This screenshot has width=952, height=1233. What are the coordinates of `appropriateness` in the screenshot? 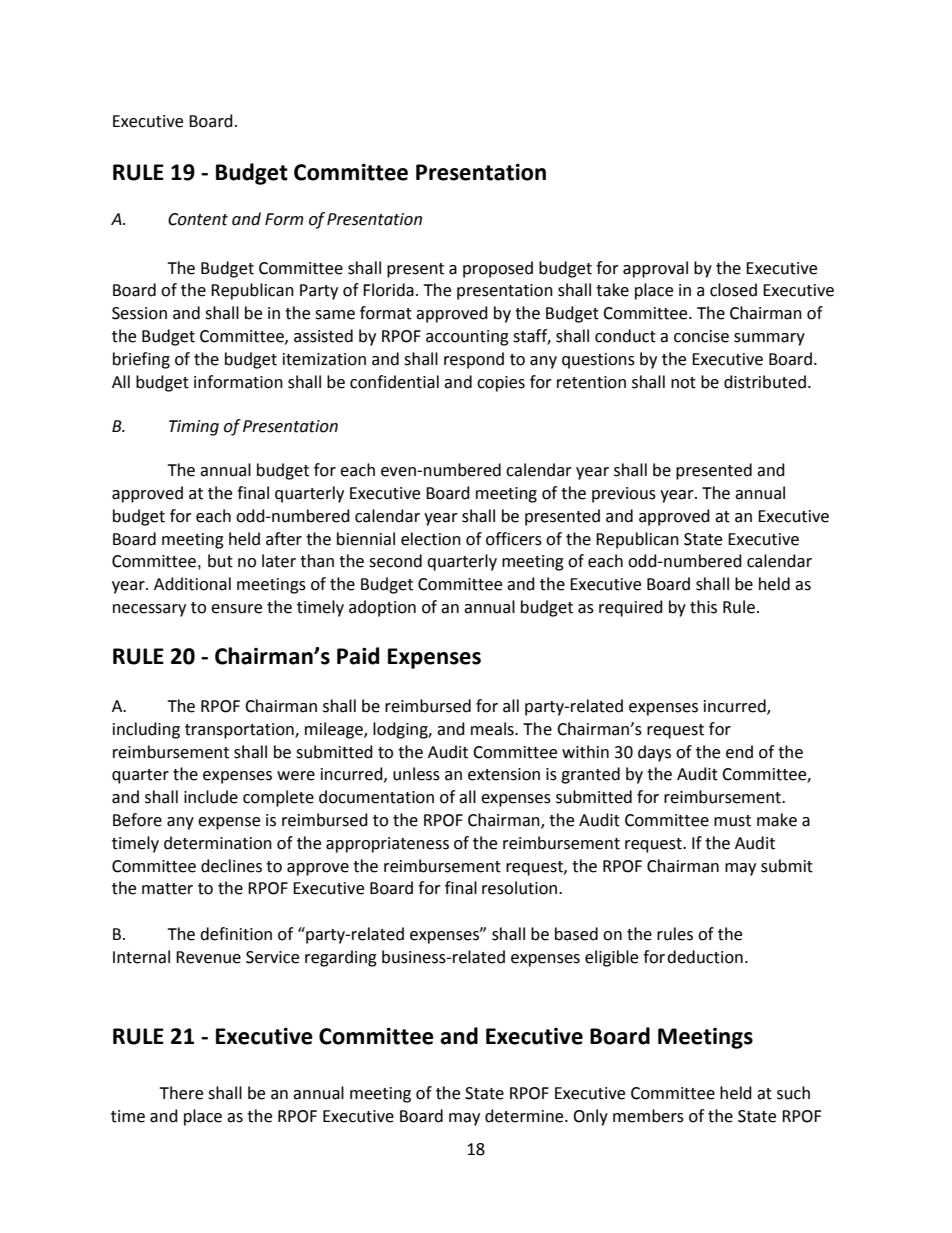 It's located at (387, 845).
